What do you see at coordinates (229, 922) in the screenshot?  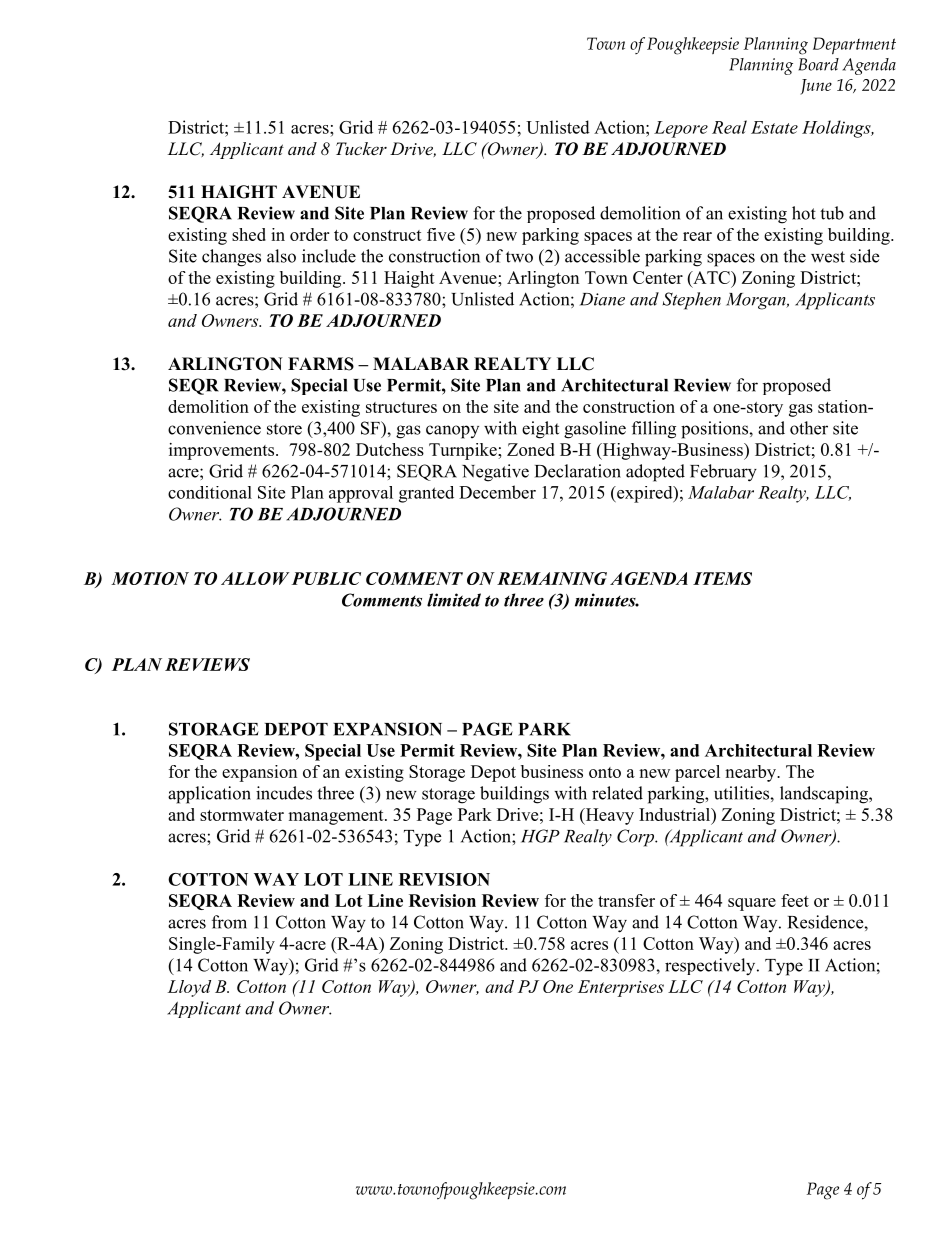 I see `from` at bounding box center [229, 922].
